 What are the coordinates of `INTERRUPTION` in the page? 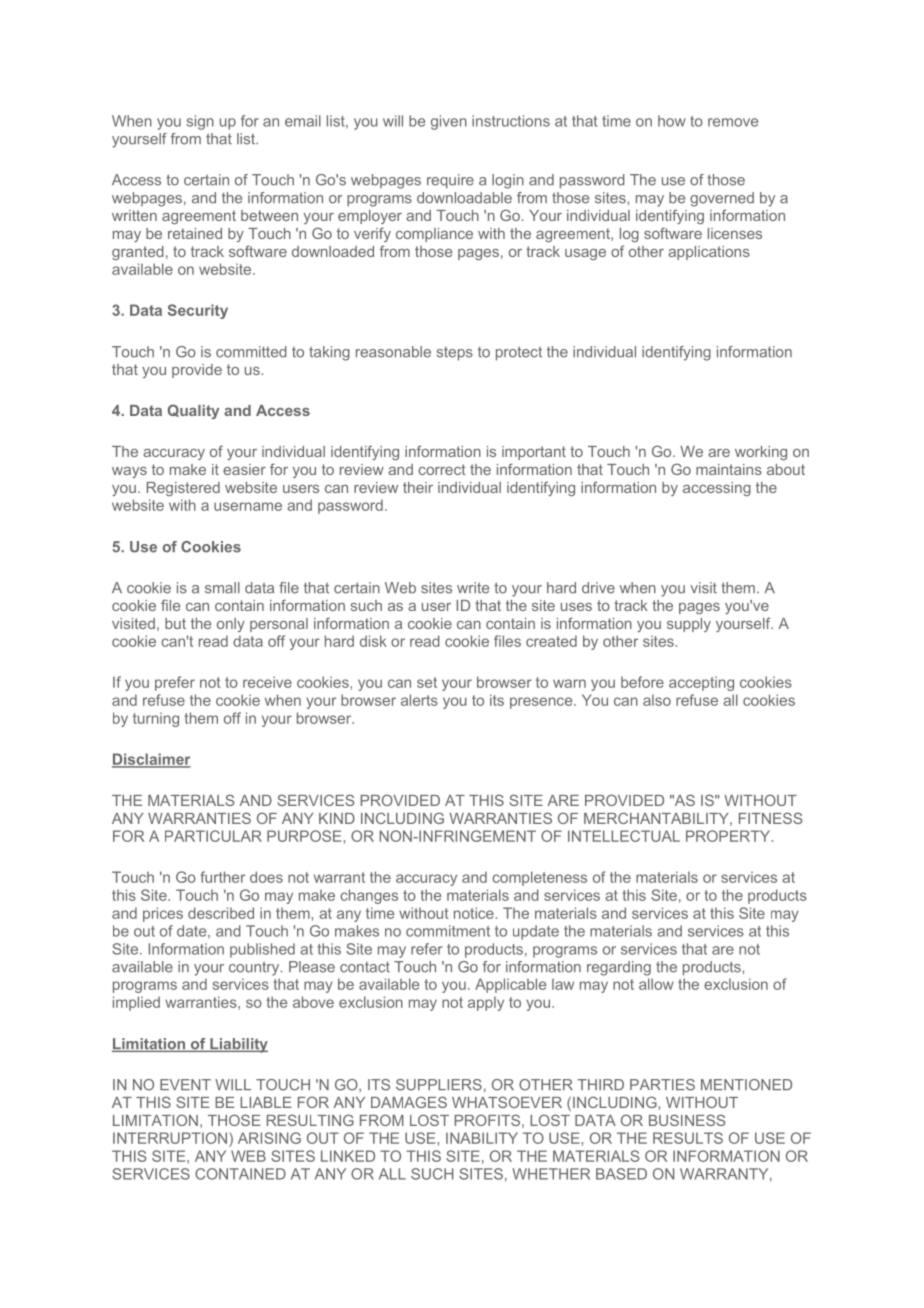 It's located at (171, 1138).
